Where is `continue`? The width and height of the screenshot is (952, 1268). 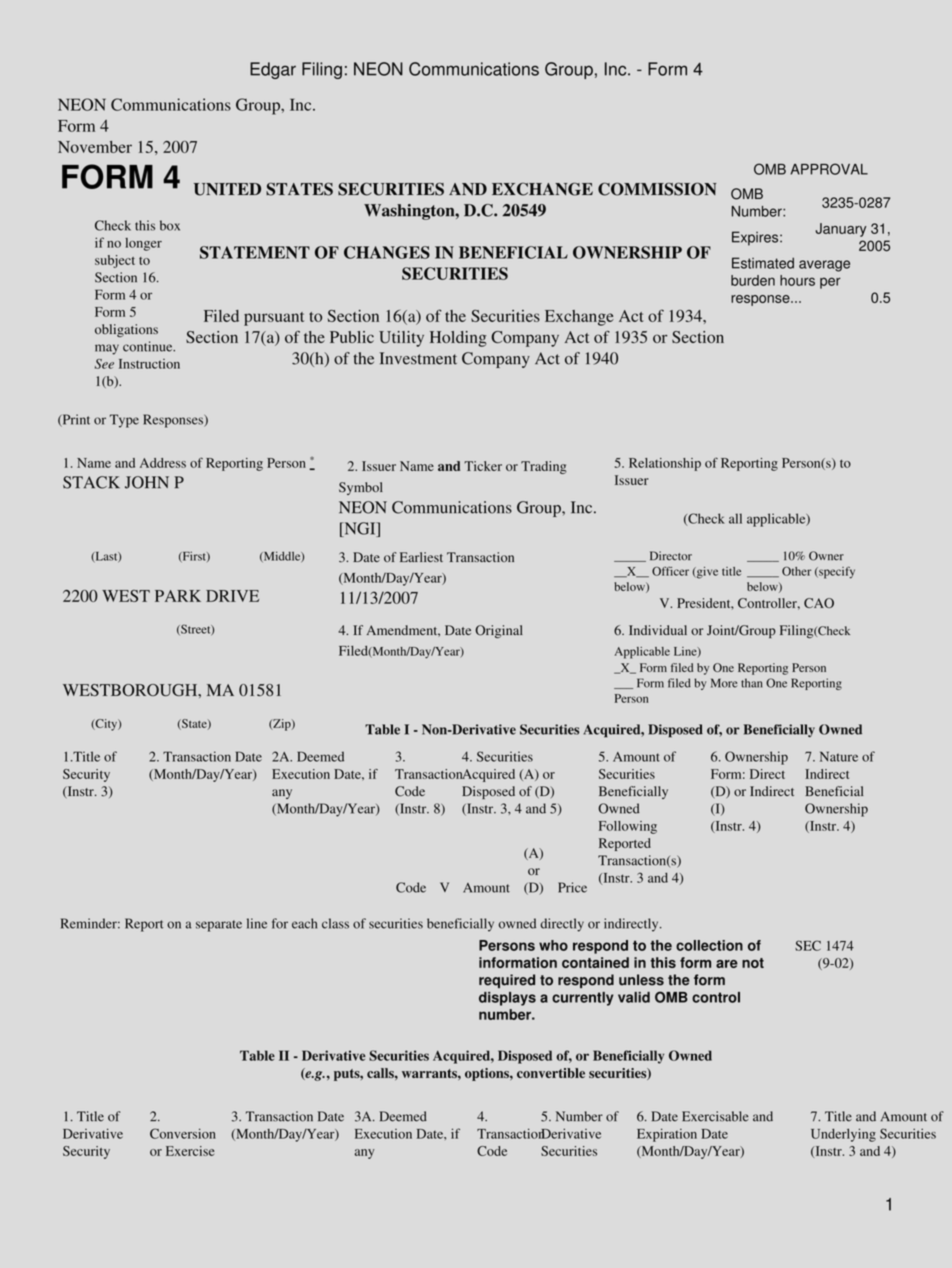 continue is located at coordinates (149, 346).
